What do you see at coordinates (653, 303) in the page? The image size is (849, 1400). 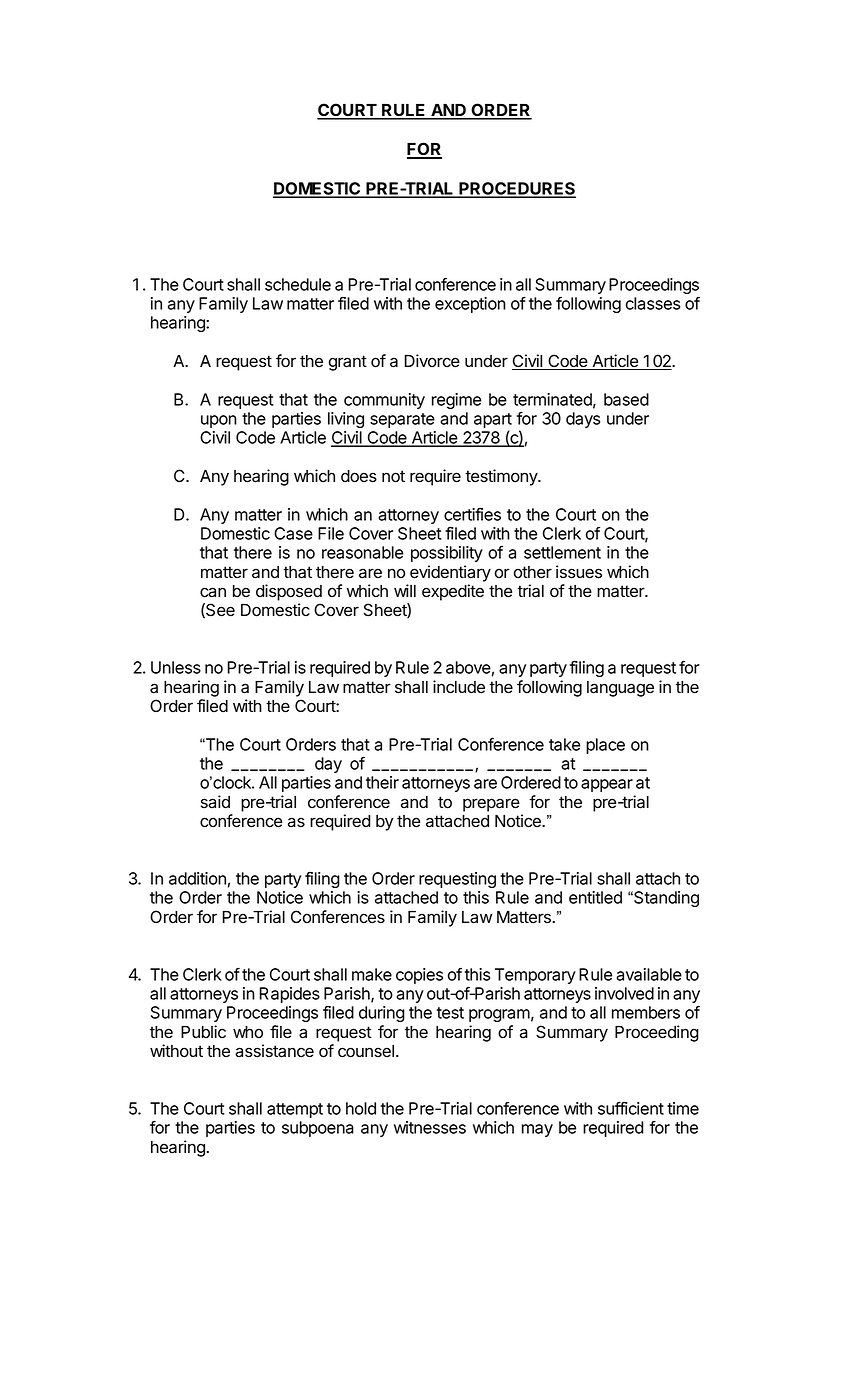 I see `classes` at bounding box center [653, 303].
